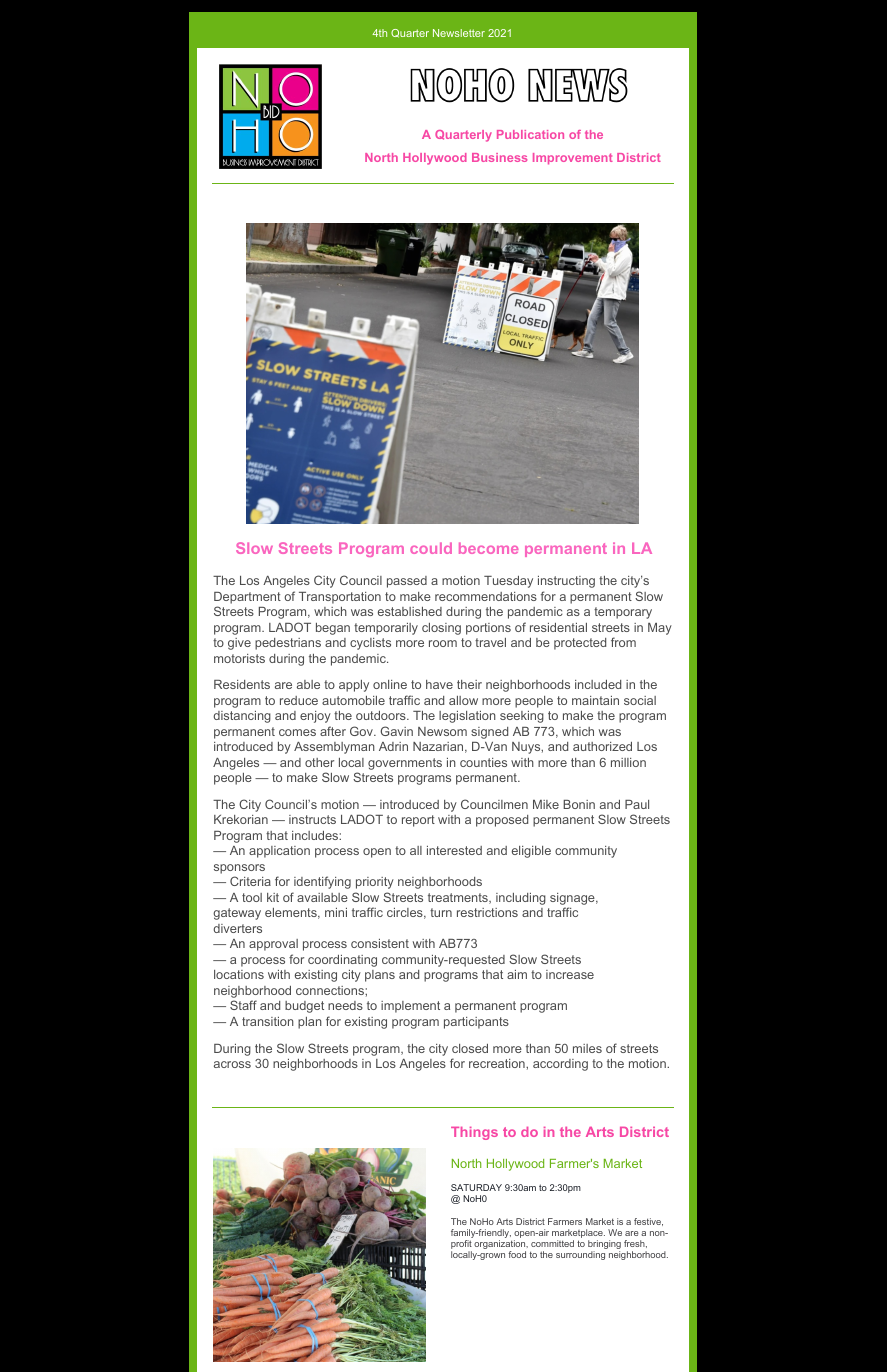 The width and height of the screenshot is (887, 1372). Describe the element at coordinates (499, 157) in the screenshot. I see `Business` at that location.
